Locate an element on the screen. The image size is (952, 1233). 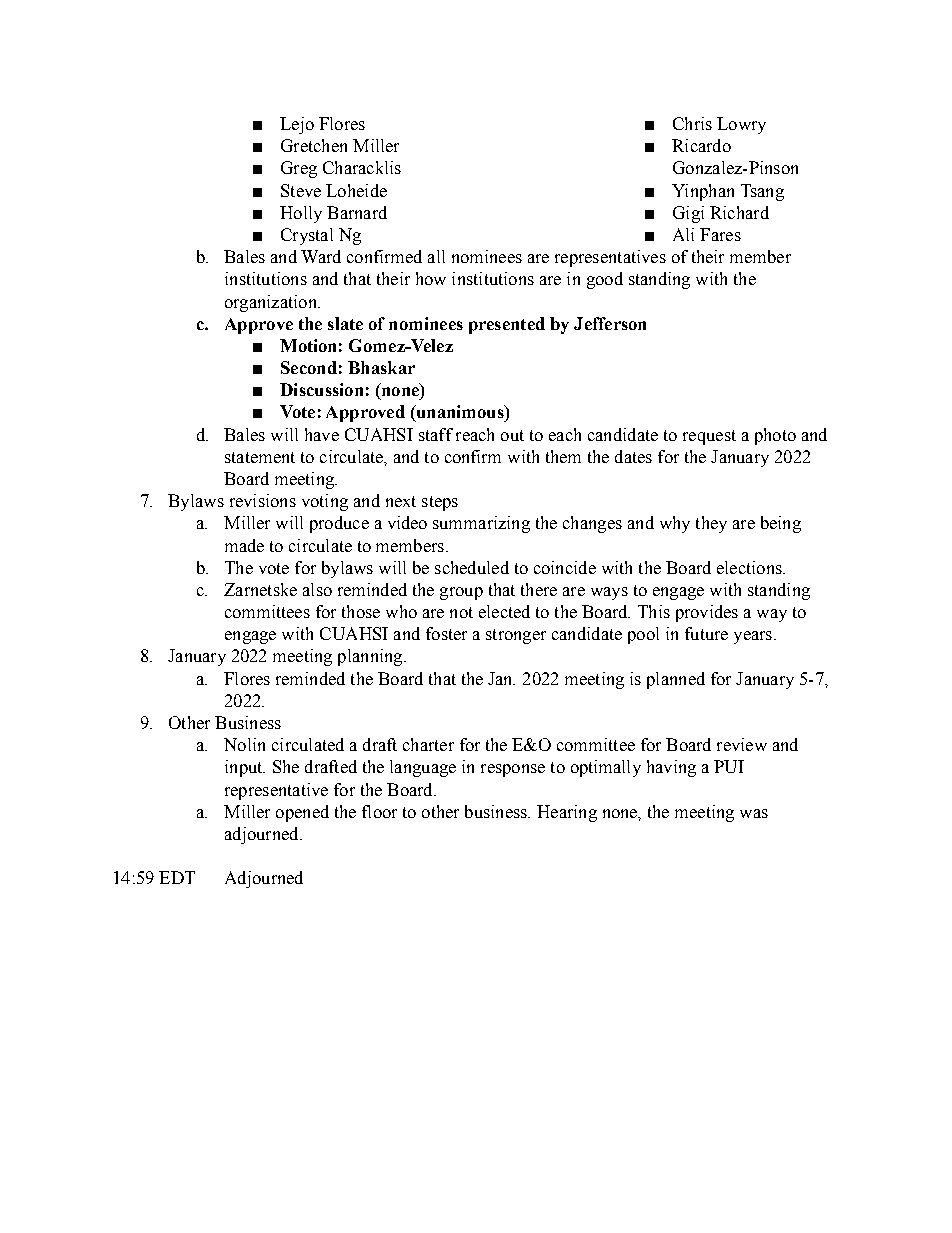
Barnard is located at coordinates (357, 212).
